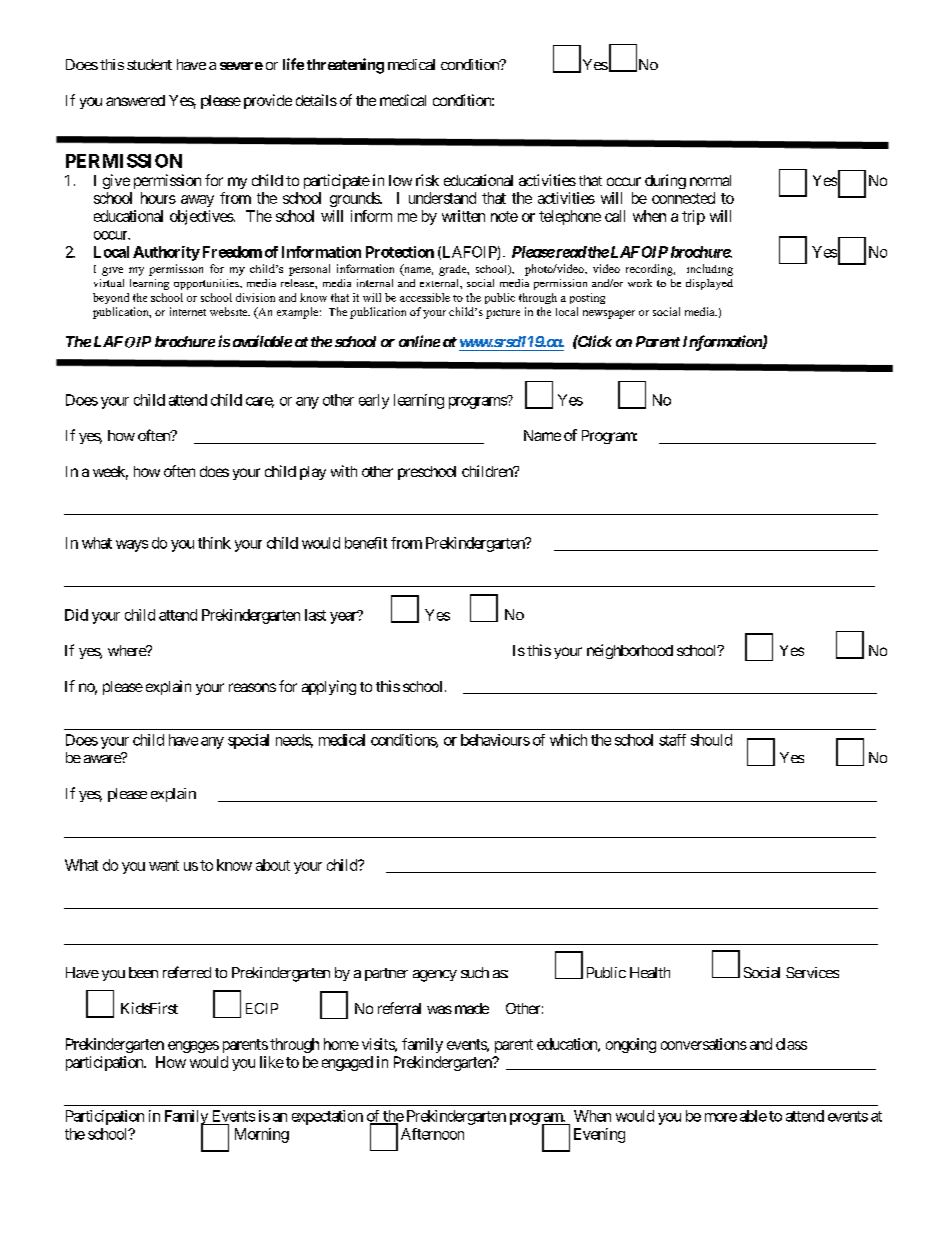 The height and width of the screenshot is (1233, 952). I want to click on threatening, so click(345, 66).
